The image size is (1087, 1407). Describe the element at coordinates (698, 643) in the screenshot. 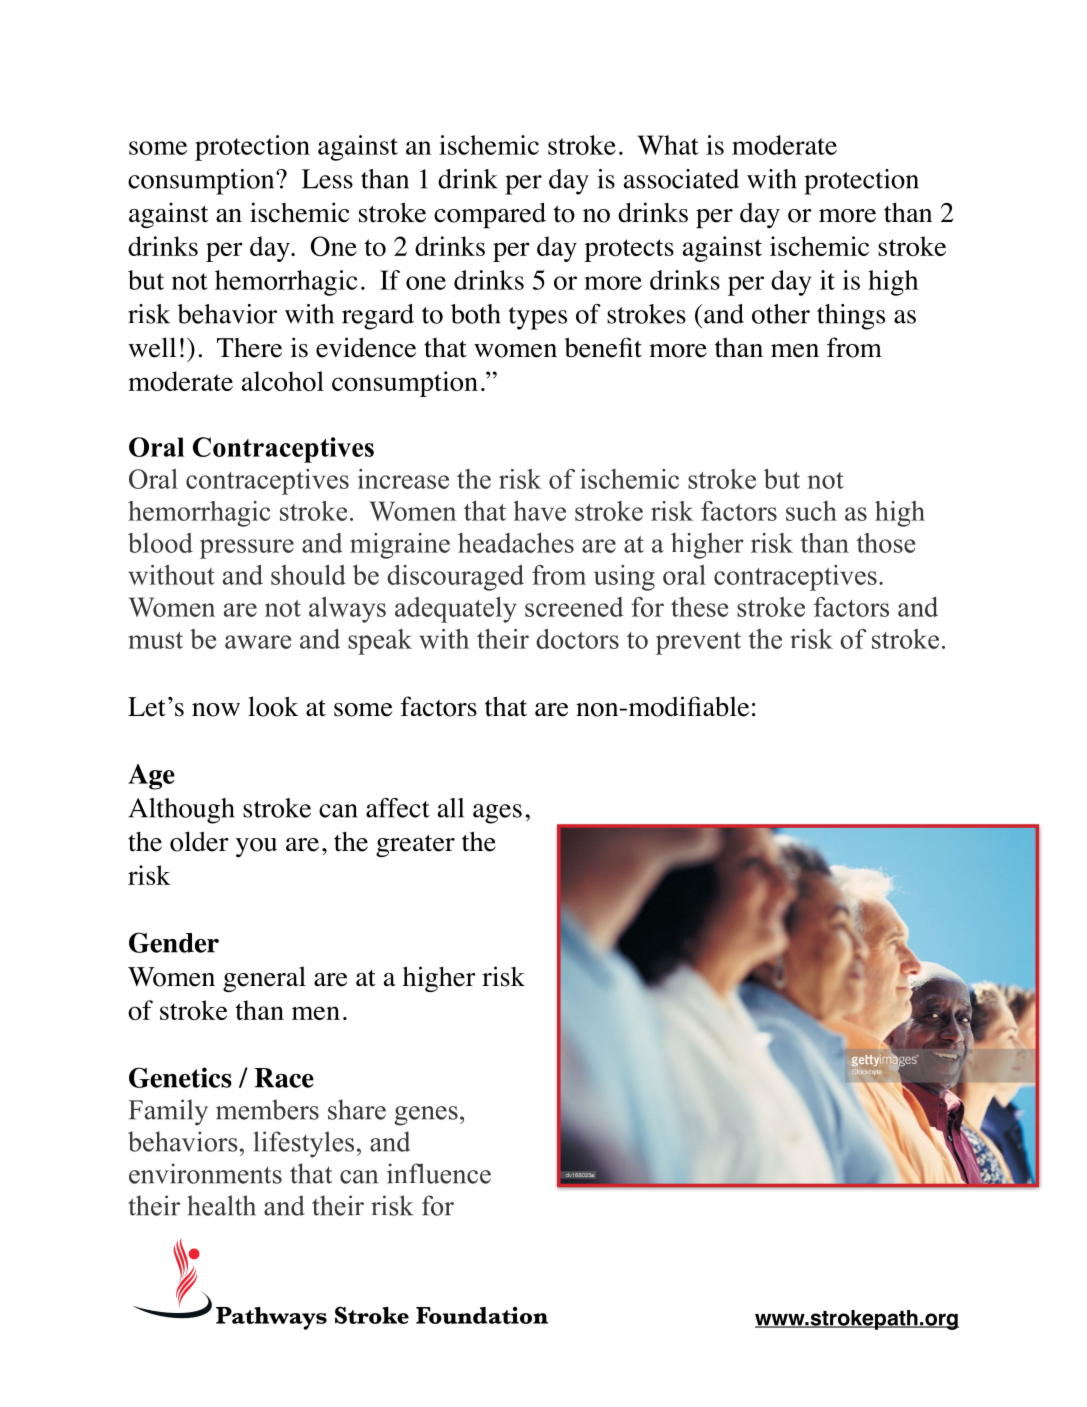

I see `prevent` at that location.
